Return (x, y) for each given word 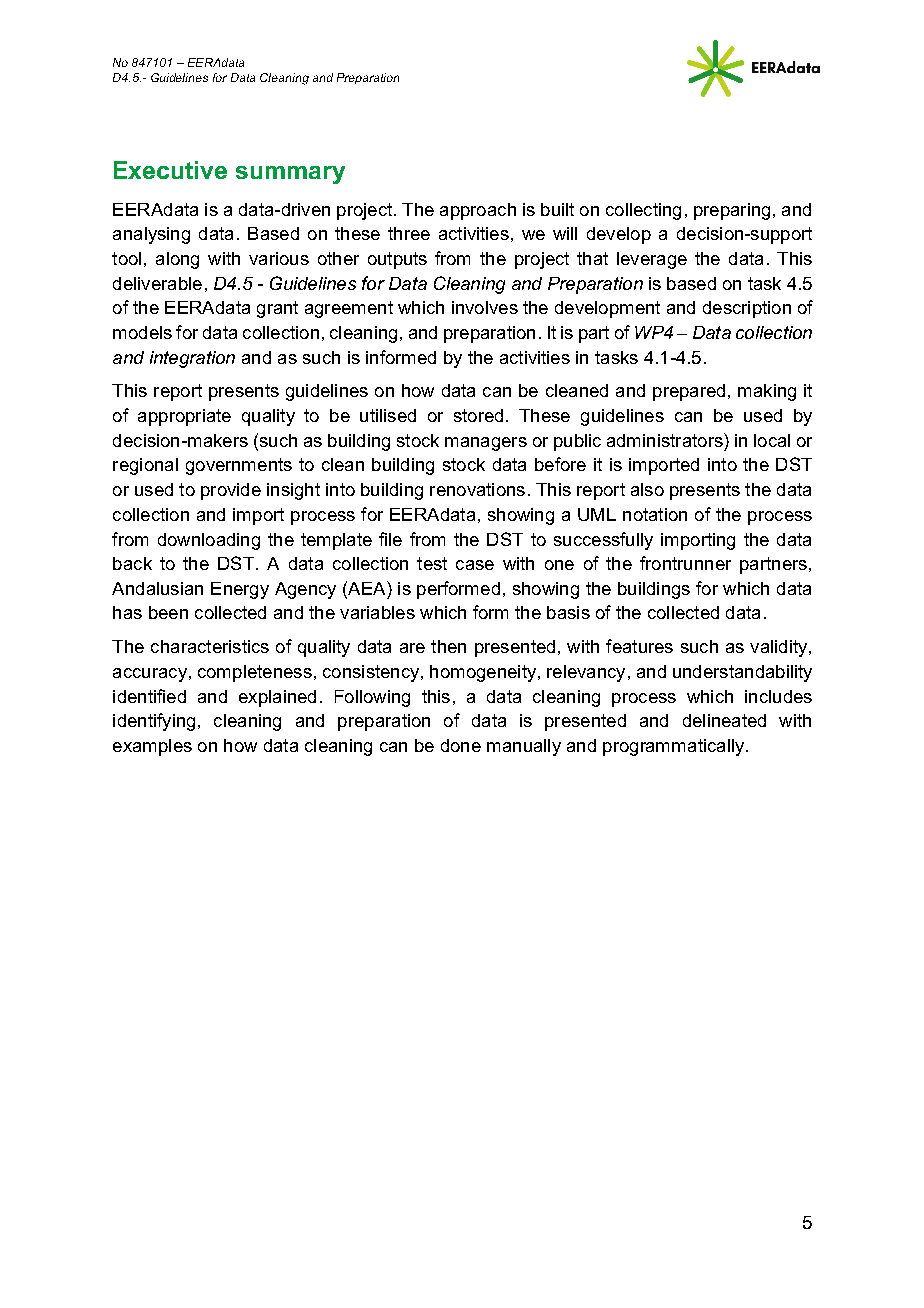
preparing (732, 211)
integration (192, 359)
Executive (170, 170)
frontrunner (685, 563)
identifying (154, 722)
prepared (689, 392)
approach (478, 211)
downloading (209, 541)
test (432, 563)
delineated (724, 720)
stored (478, 415)
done (461, 745)
